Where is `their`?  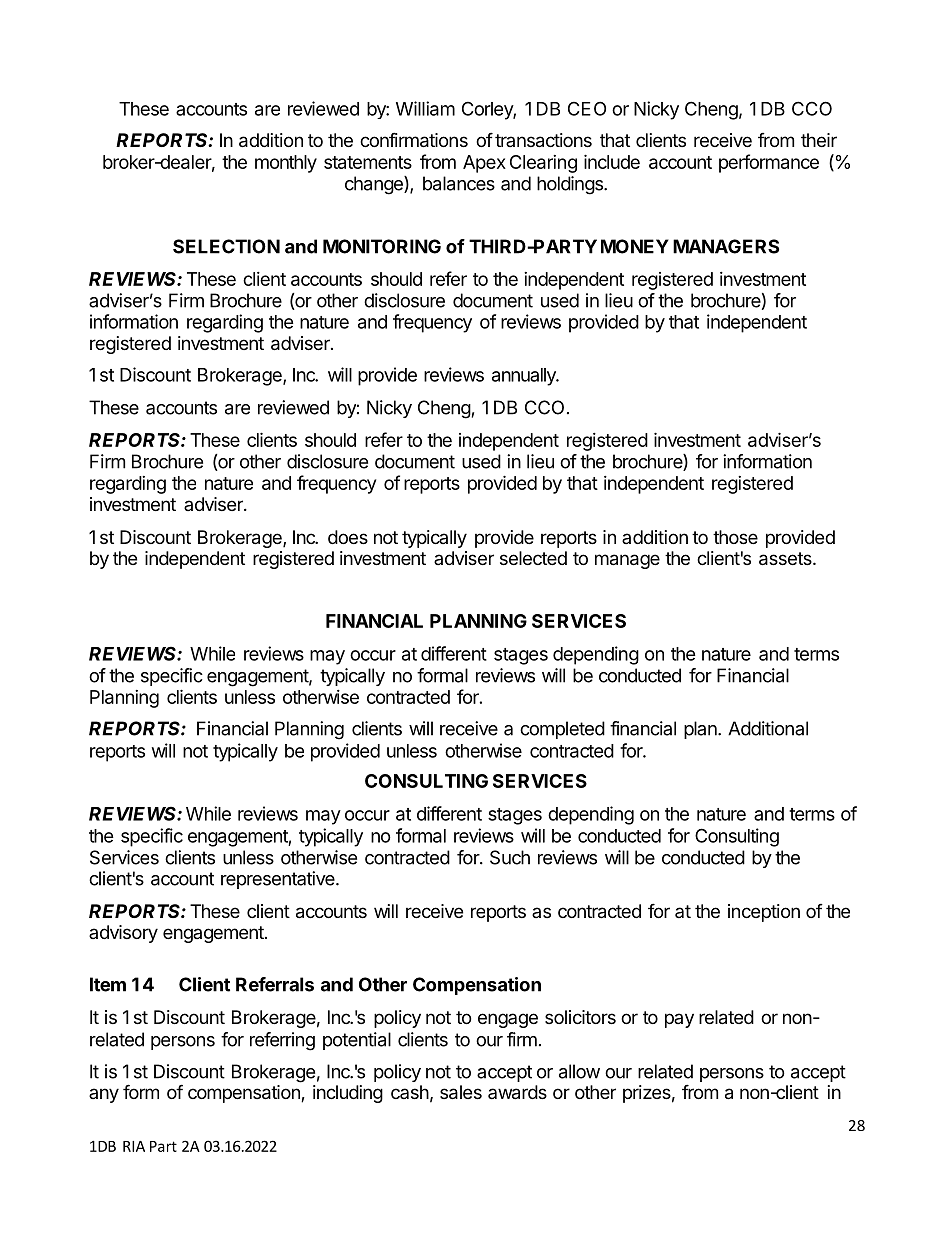
their is located at coordinates (819, 140).
